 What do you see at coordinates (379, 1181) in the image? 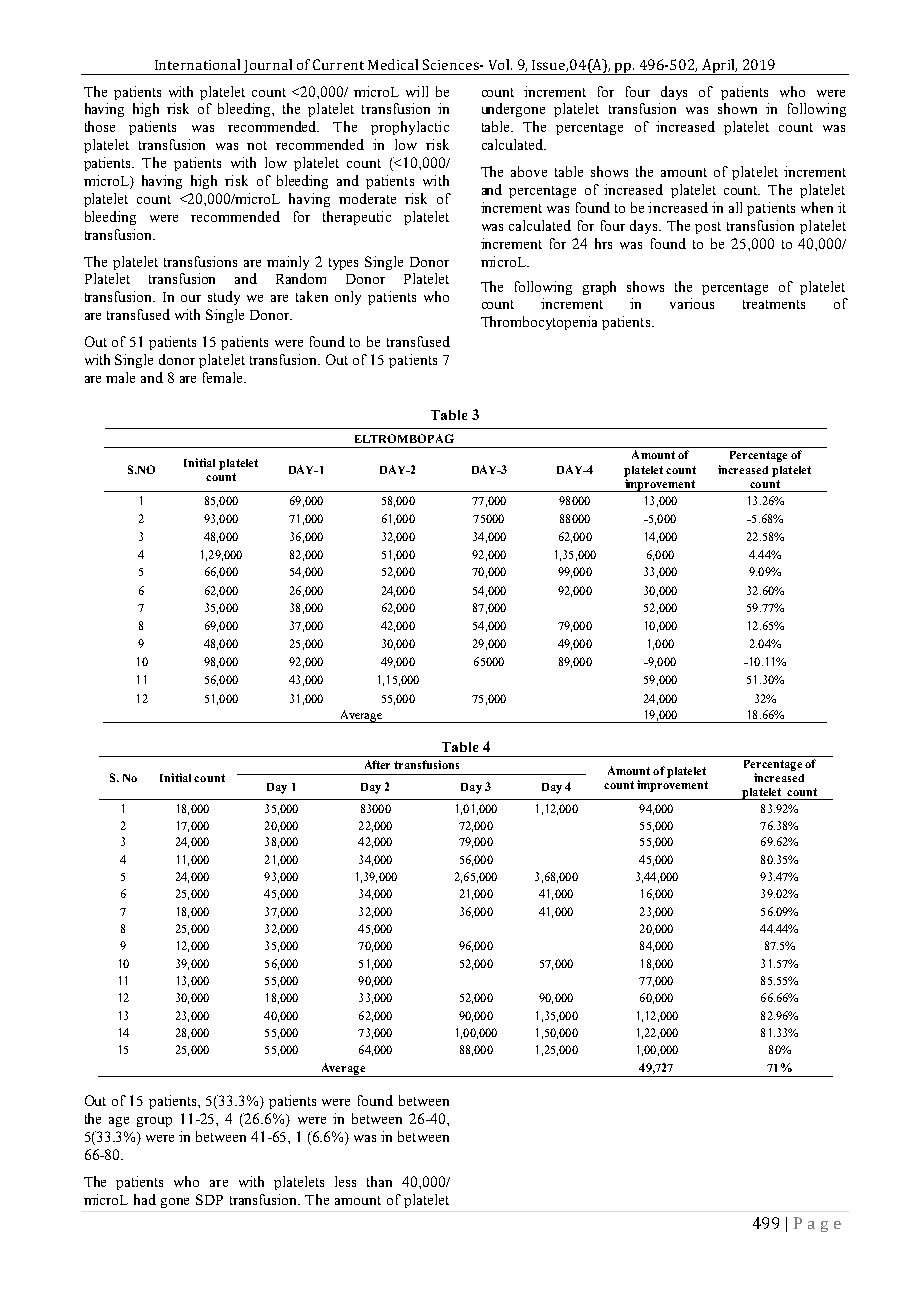
I see `than` at bounding box center [379, 1181].
